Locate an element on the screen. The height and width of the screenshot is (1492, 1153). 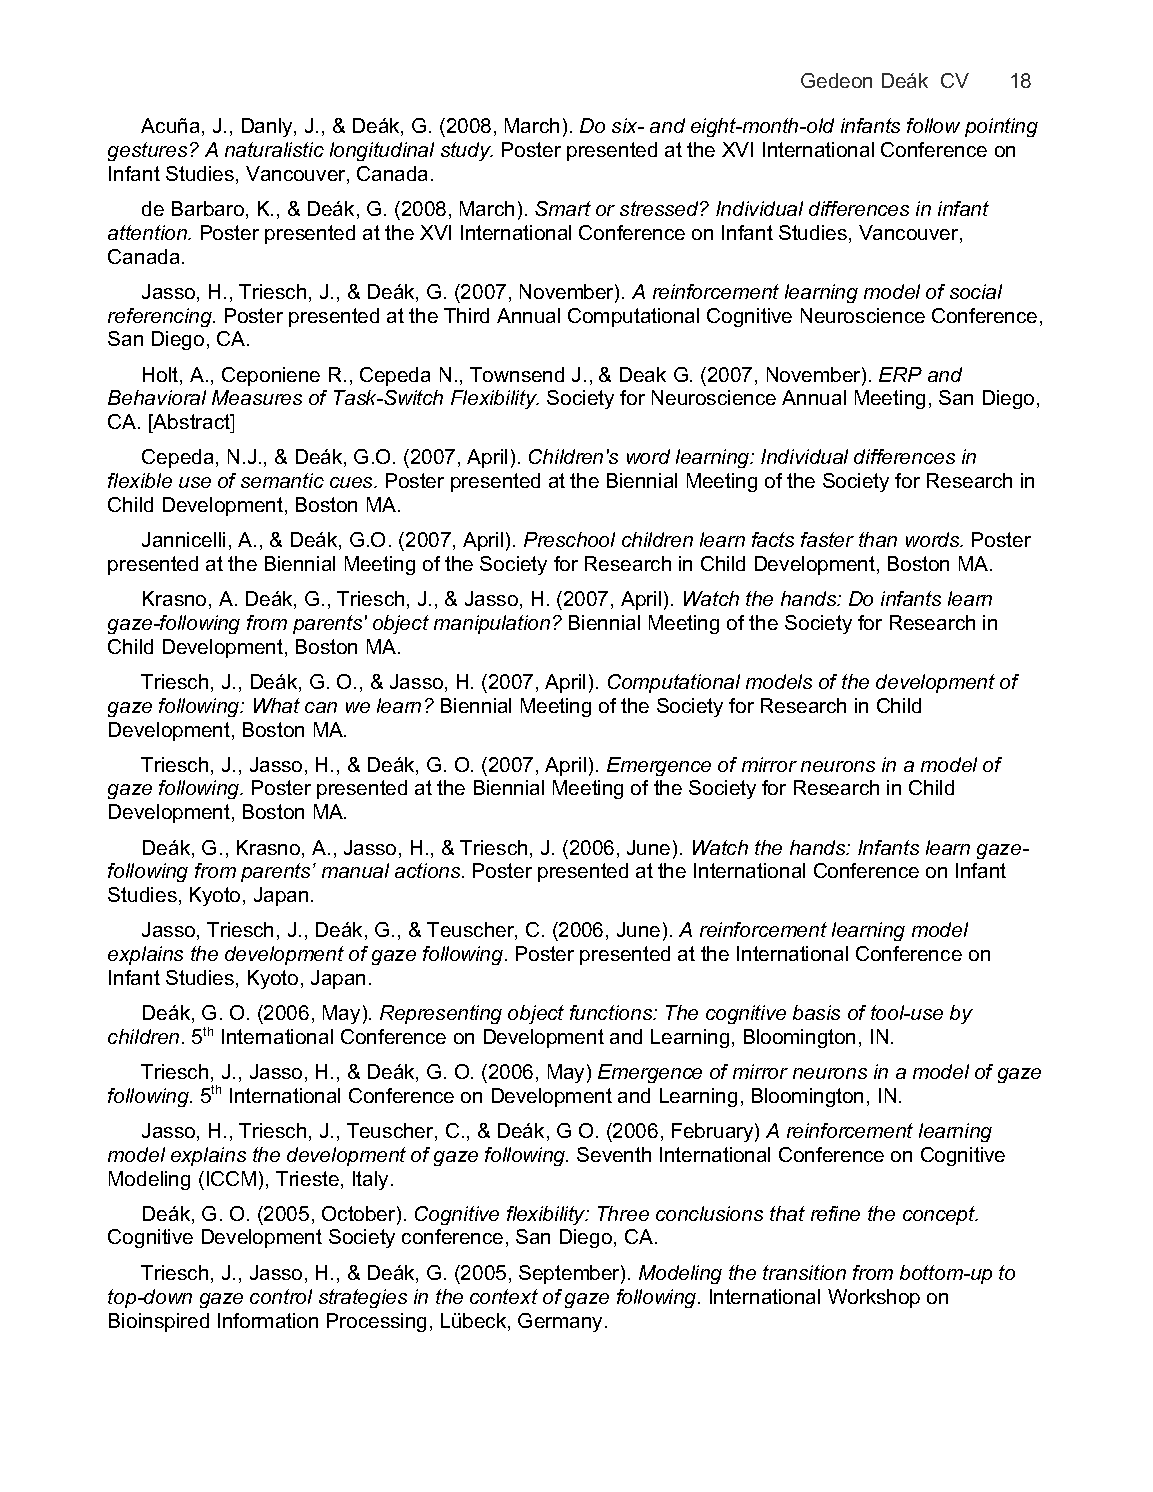
than is located at coordinates (878, 539).
